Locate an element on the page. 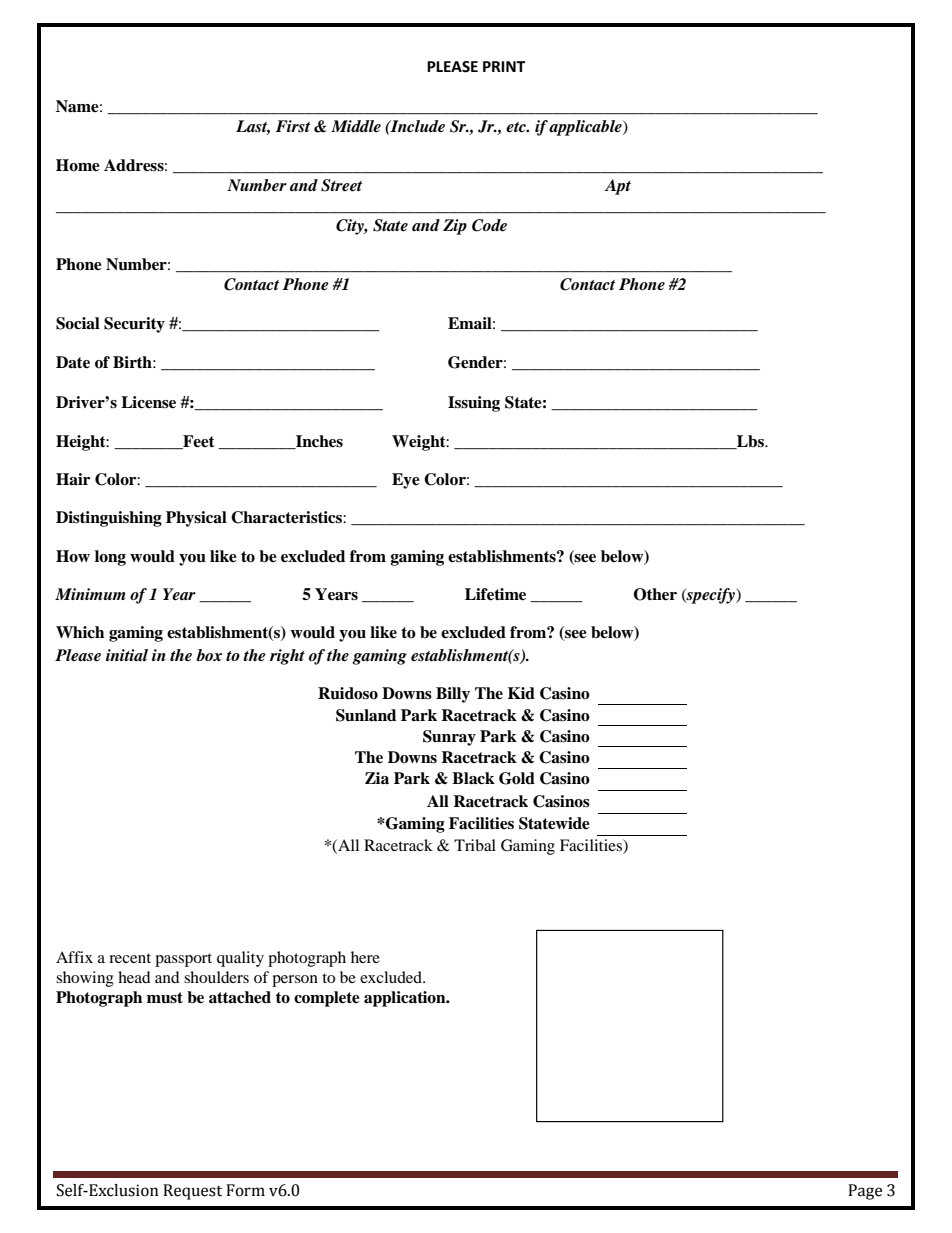  Middle is located at coordinates (356, 126).
